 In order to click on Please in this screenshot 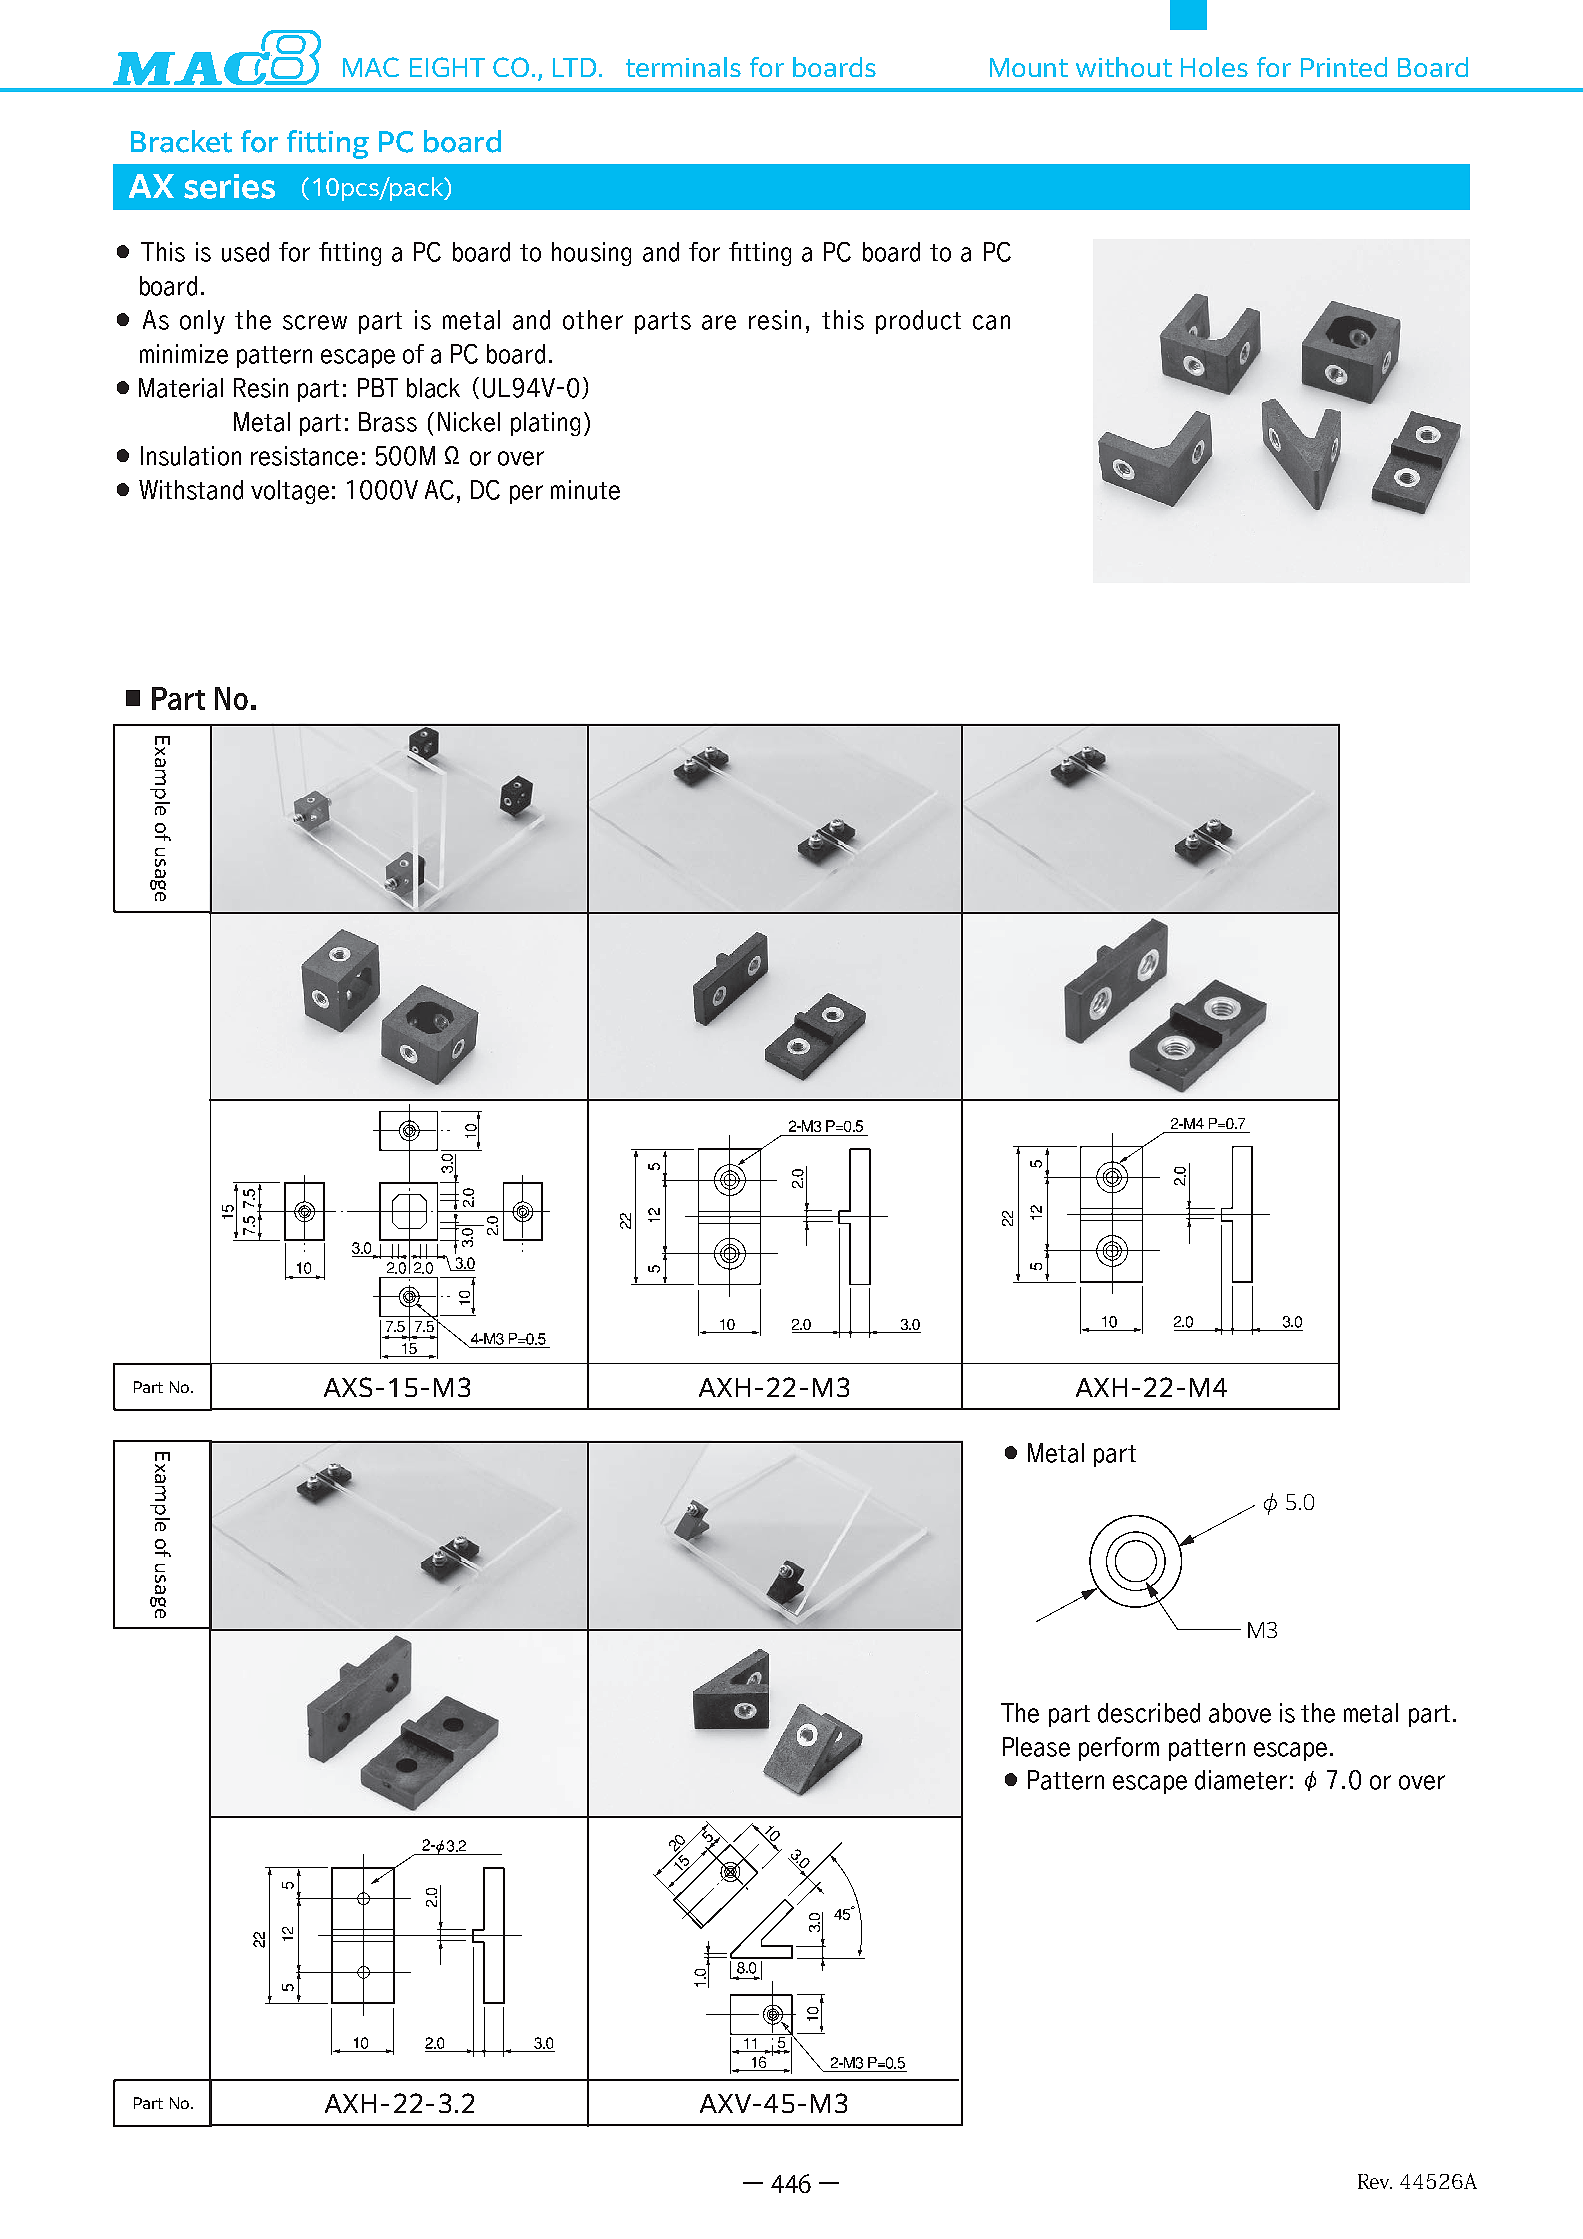, I will do `click(1036, 1747)`.
